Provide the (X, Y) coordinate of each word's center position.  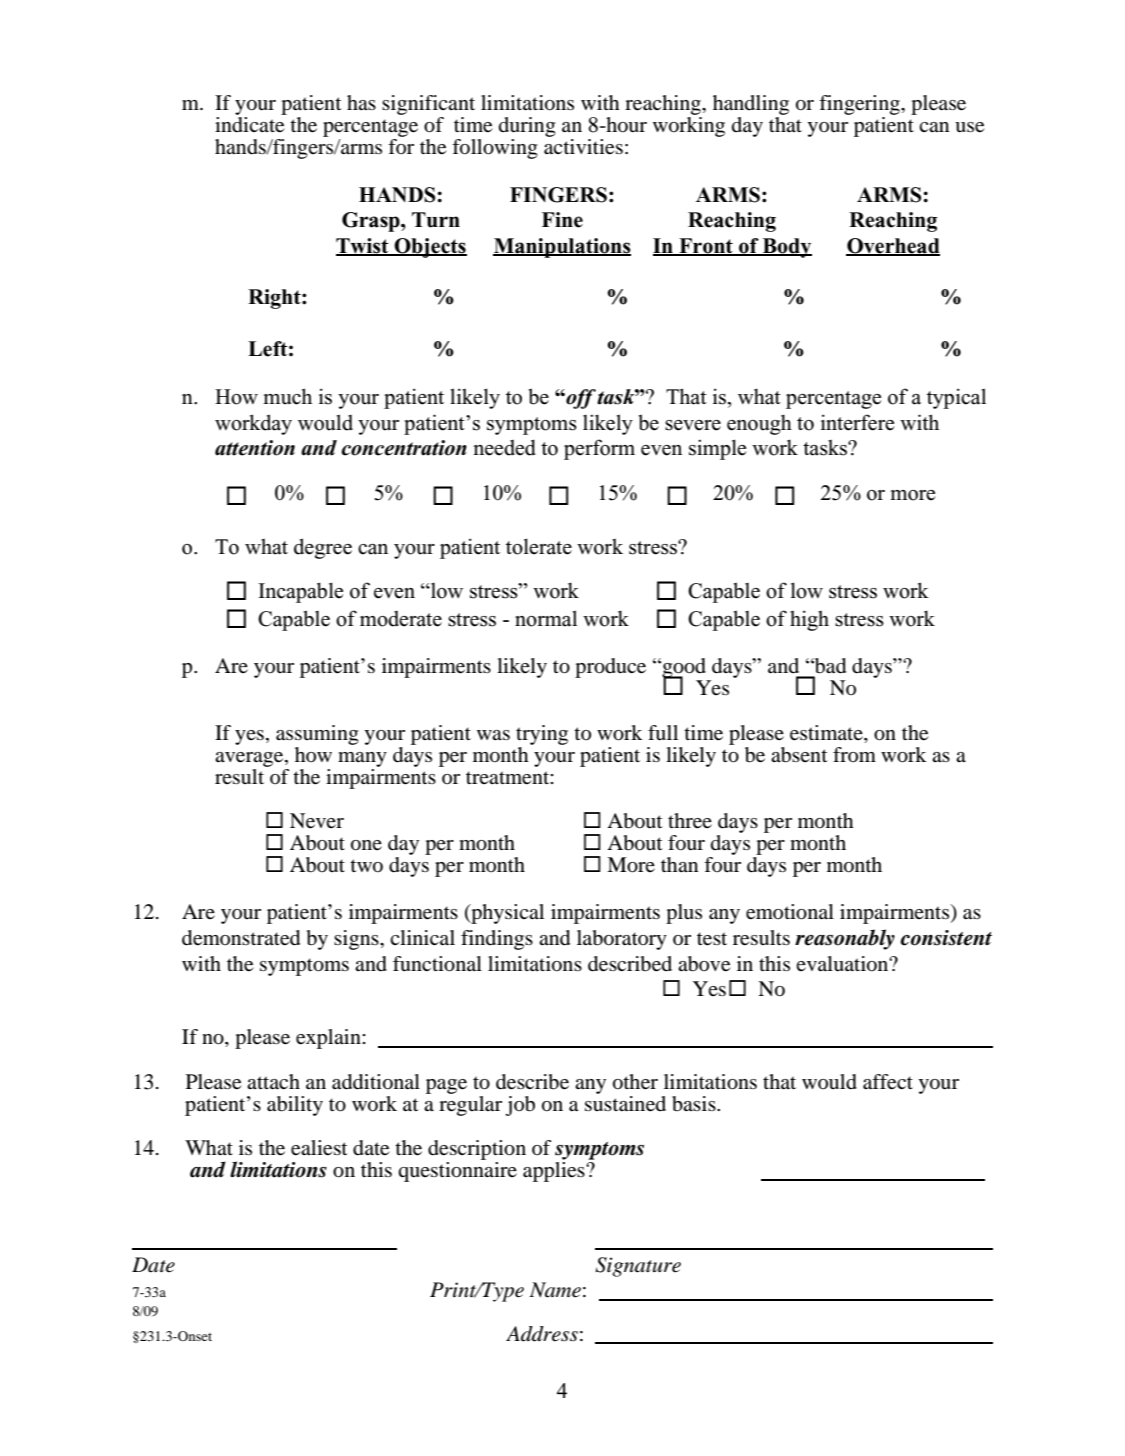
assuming (317, 735)
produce (610, 668)
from (854, 754)
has (361, 102)
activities (583, 147)
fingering (860, 106)
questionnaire (457, 1172)
